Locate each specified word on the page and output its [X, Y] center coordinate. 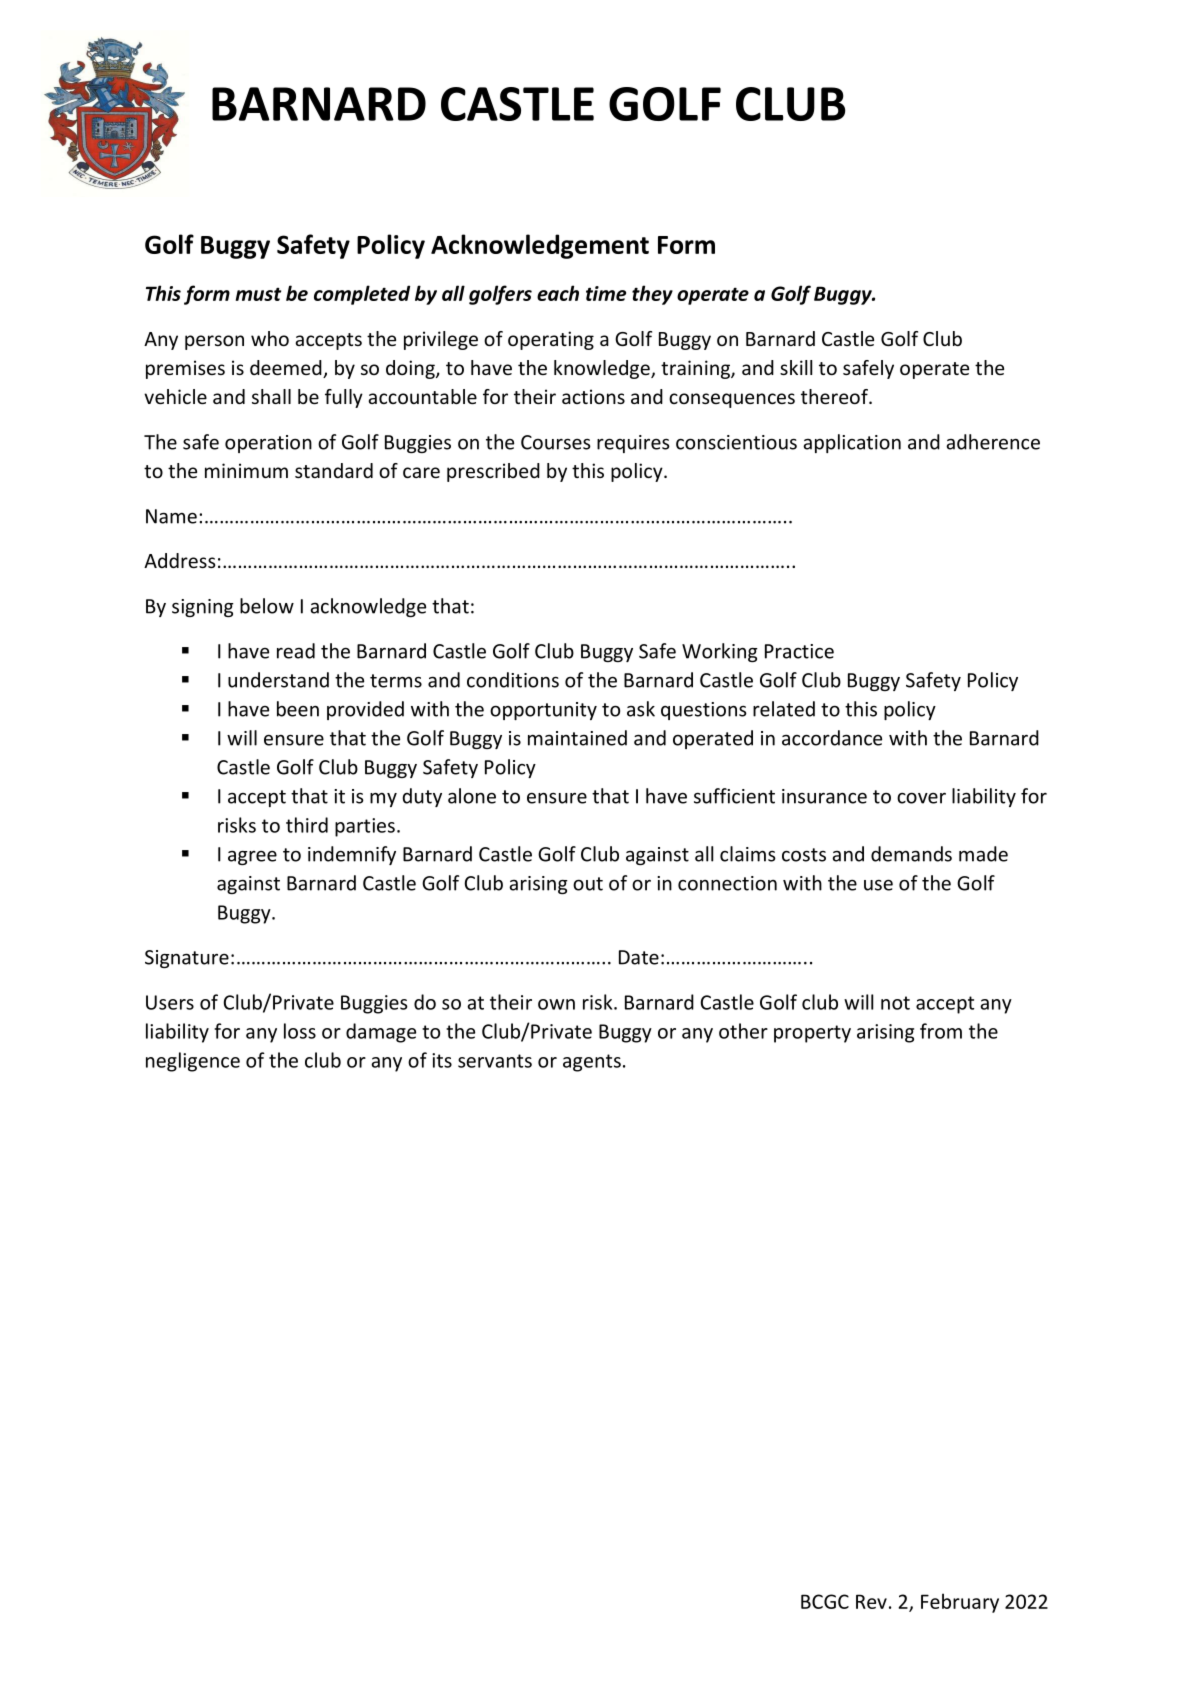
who [270, 338]
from [941, 1031]
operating [551, 340]
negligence [193, 1062]
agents [592, 1063]
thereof [835, 396]
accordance [832, 738]
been [298, 709]
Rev [871, 1601]
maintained [577, 738]
